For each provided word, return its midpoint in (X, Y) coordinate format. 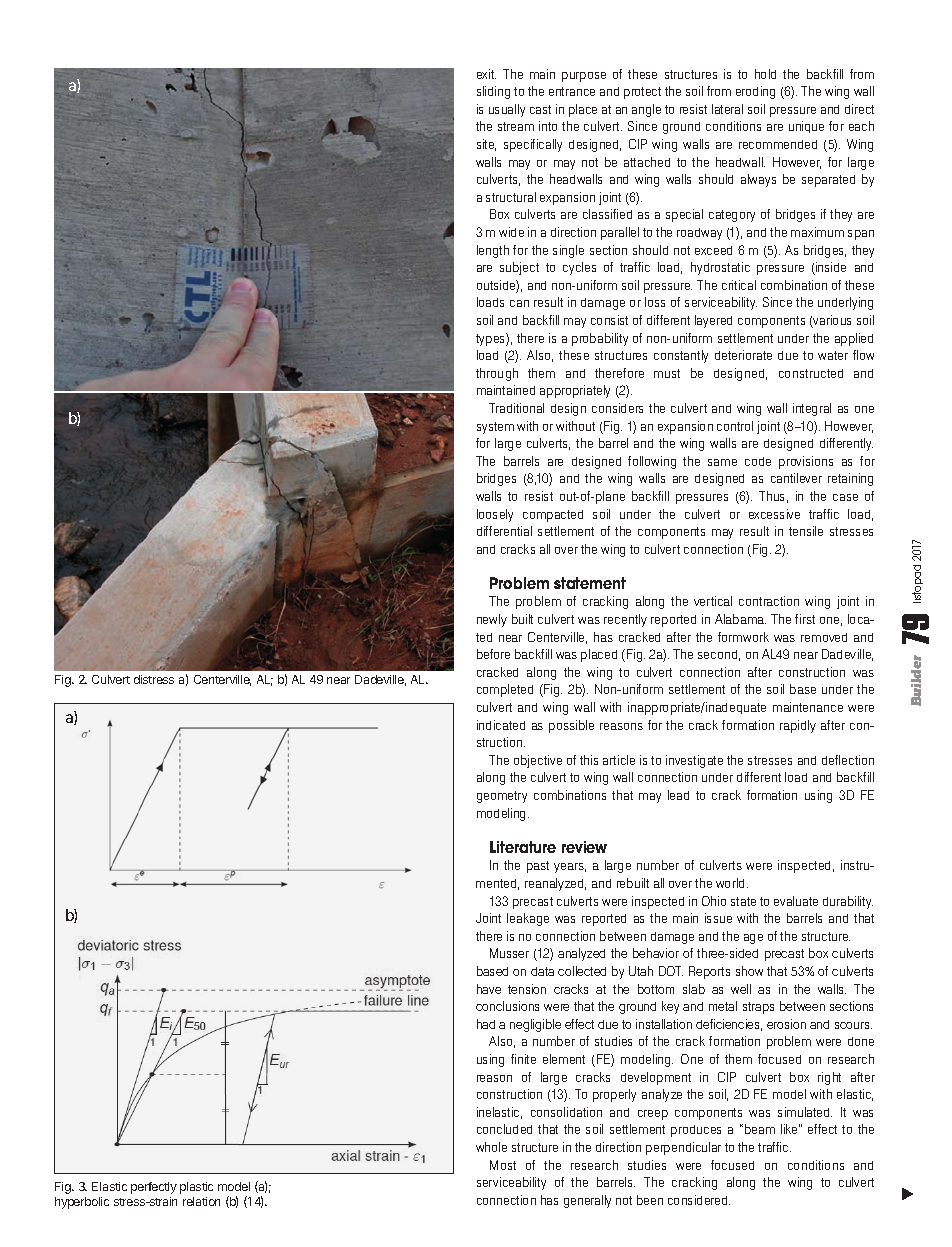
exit (486, 74)
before (493, 654)
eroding (755, 92)
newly (492, 620)
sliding (493, 92)
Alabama (740, 619)
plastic (196, 1188)
